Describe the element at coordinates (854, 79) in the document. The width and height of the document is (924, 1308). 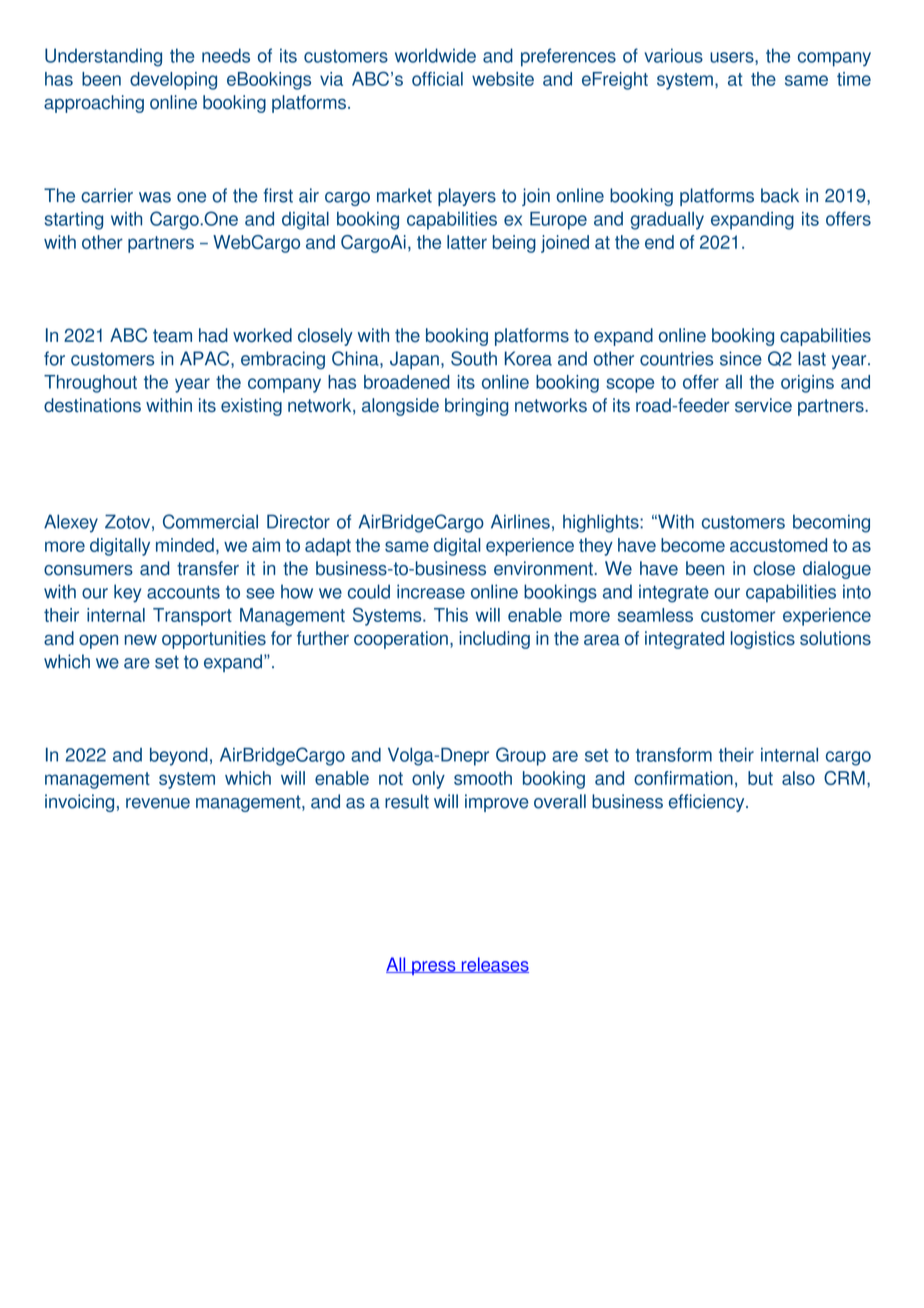
I see `time` at that location.
